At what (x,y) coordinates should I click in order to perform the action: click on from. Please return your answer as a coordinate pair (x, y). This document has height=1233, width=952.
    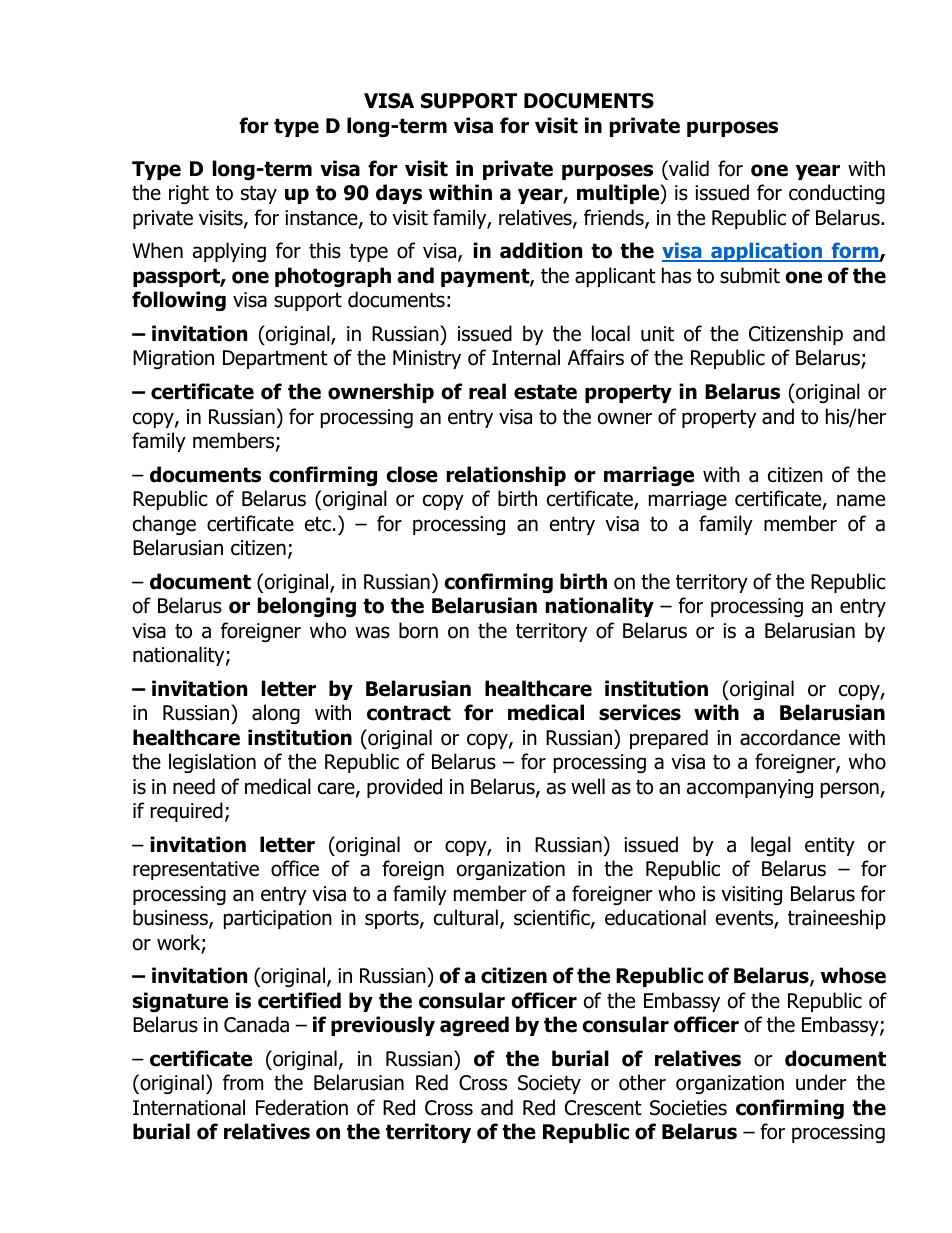
    Looking at the image, I should click on (243, 1082).
